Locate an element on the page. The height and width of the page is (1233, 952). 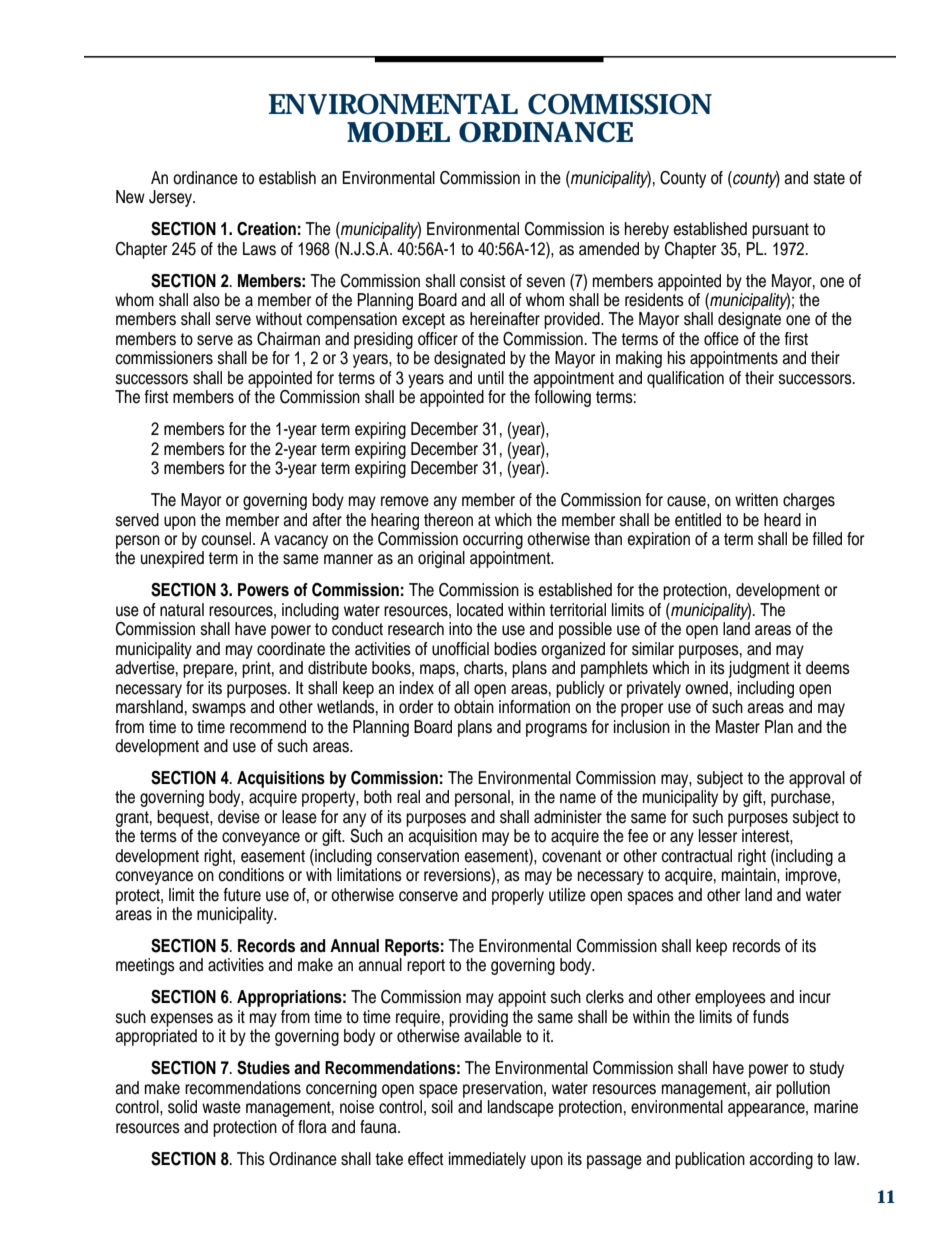
waste is located at coordinates (221, 1107).
